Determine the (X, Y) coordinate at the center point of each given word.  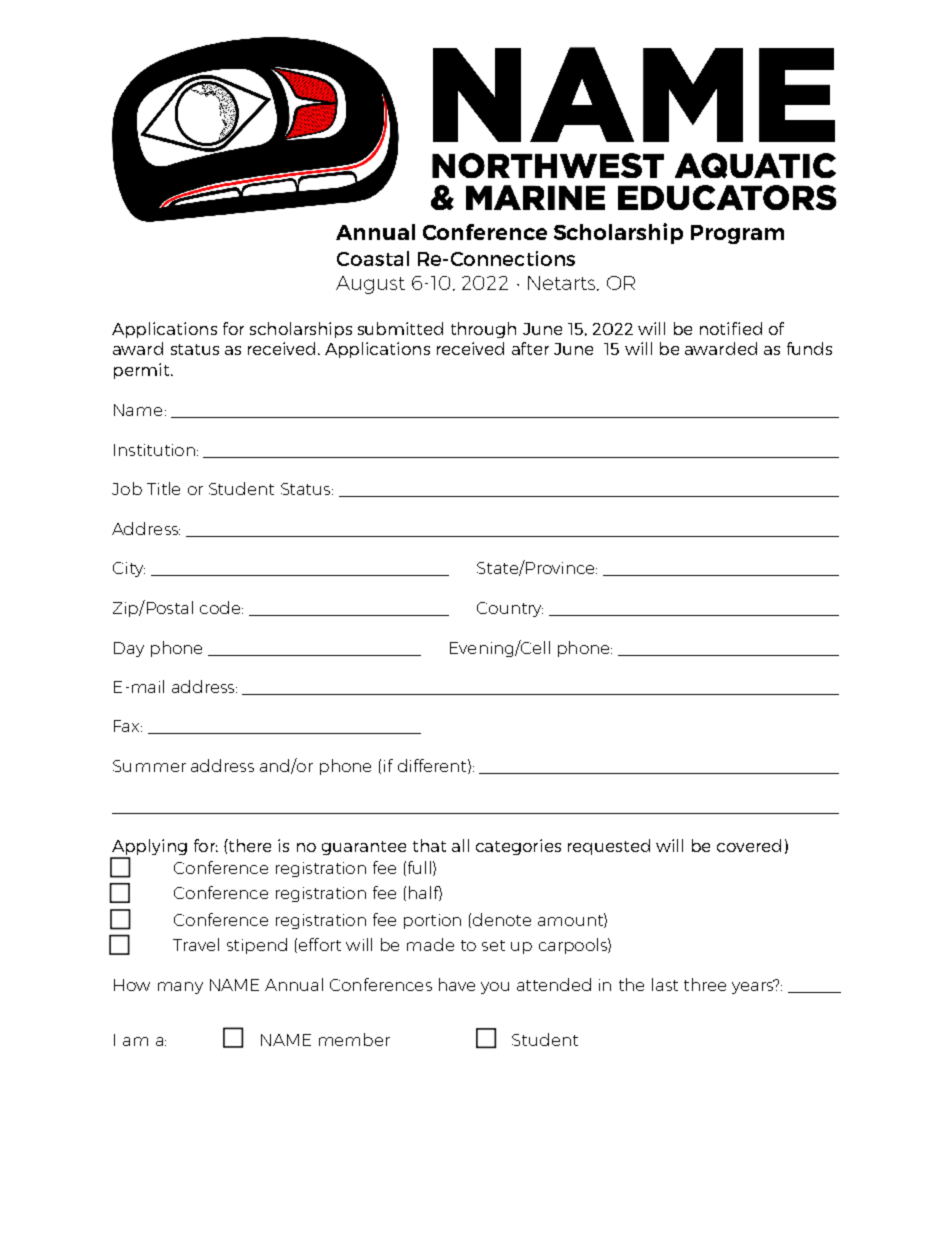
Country (510, 609)
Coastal (373, 258)
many (180, 988)
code (221, 607)
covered (749, 845)
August (370, 285)
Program (737, 234)
